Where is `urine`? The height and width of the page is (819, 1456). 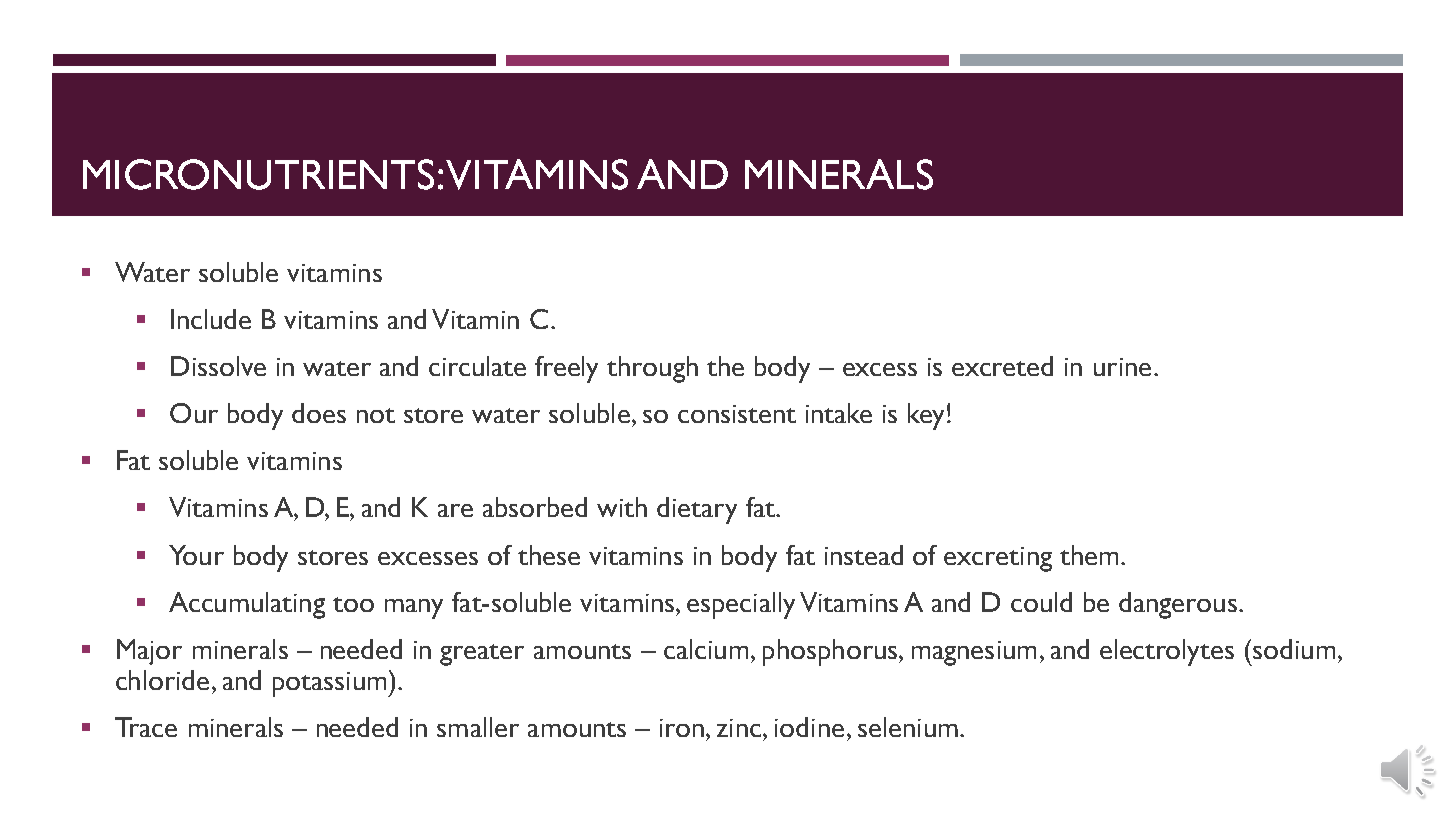 urine is located at coordinates (1122, 367).
